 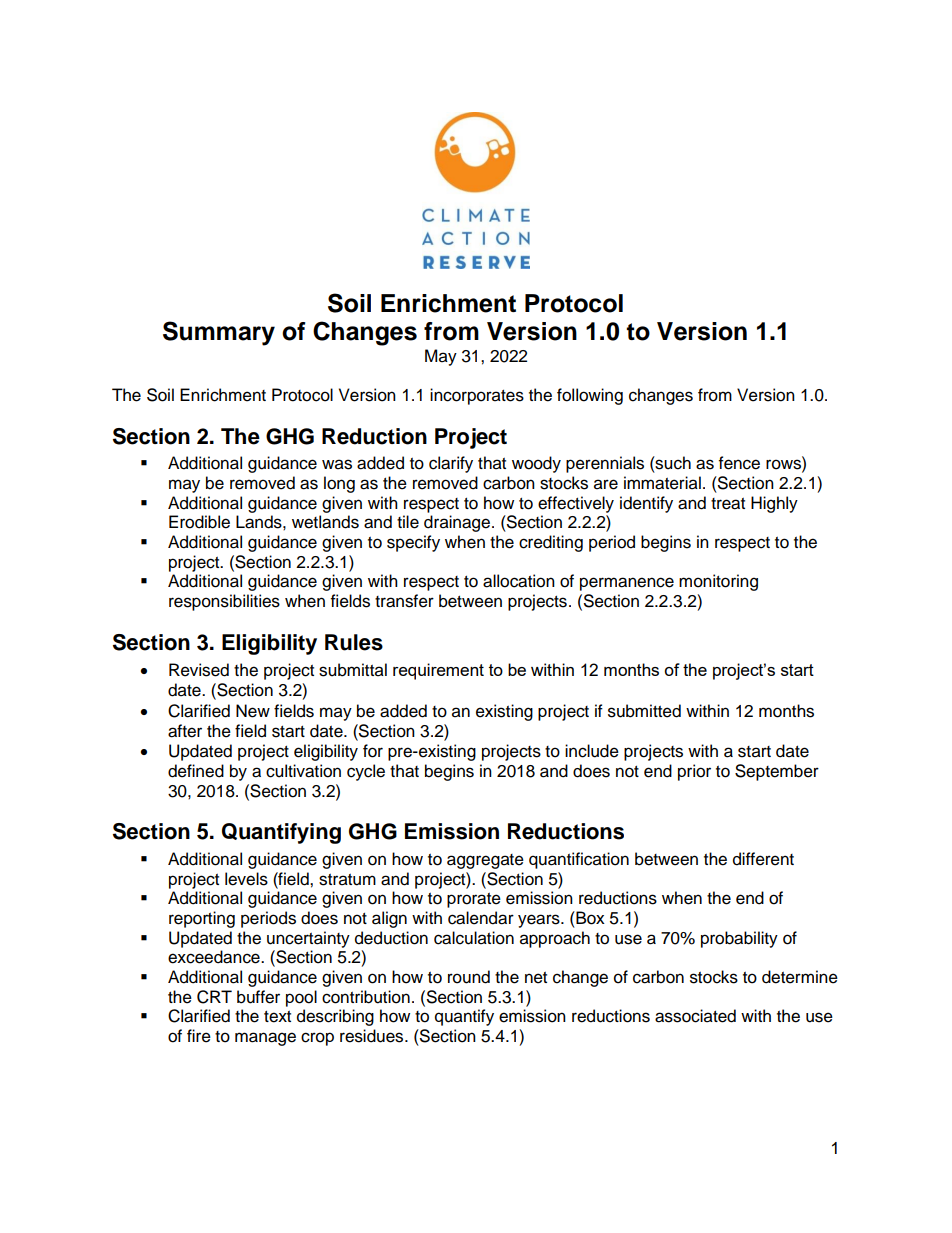 I want to click on prior, so click(x=694, y=772).
